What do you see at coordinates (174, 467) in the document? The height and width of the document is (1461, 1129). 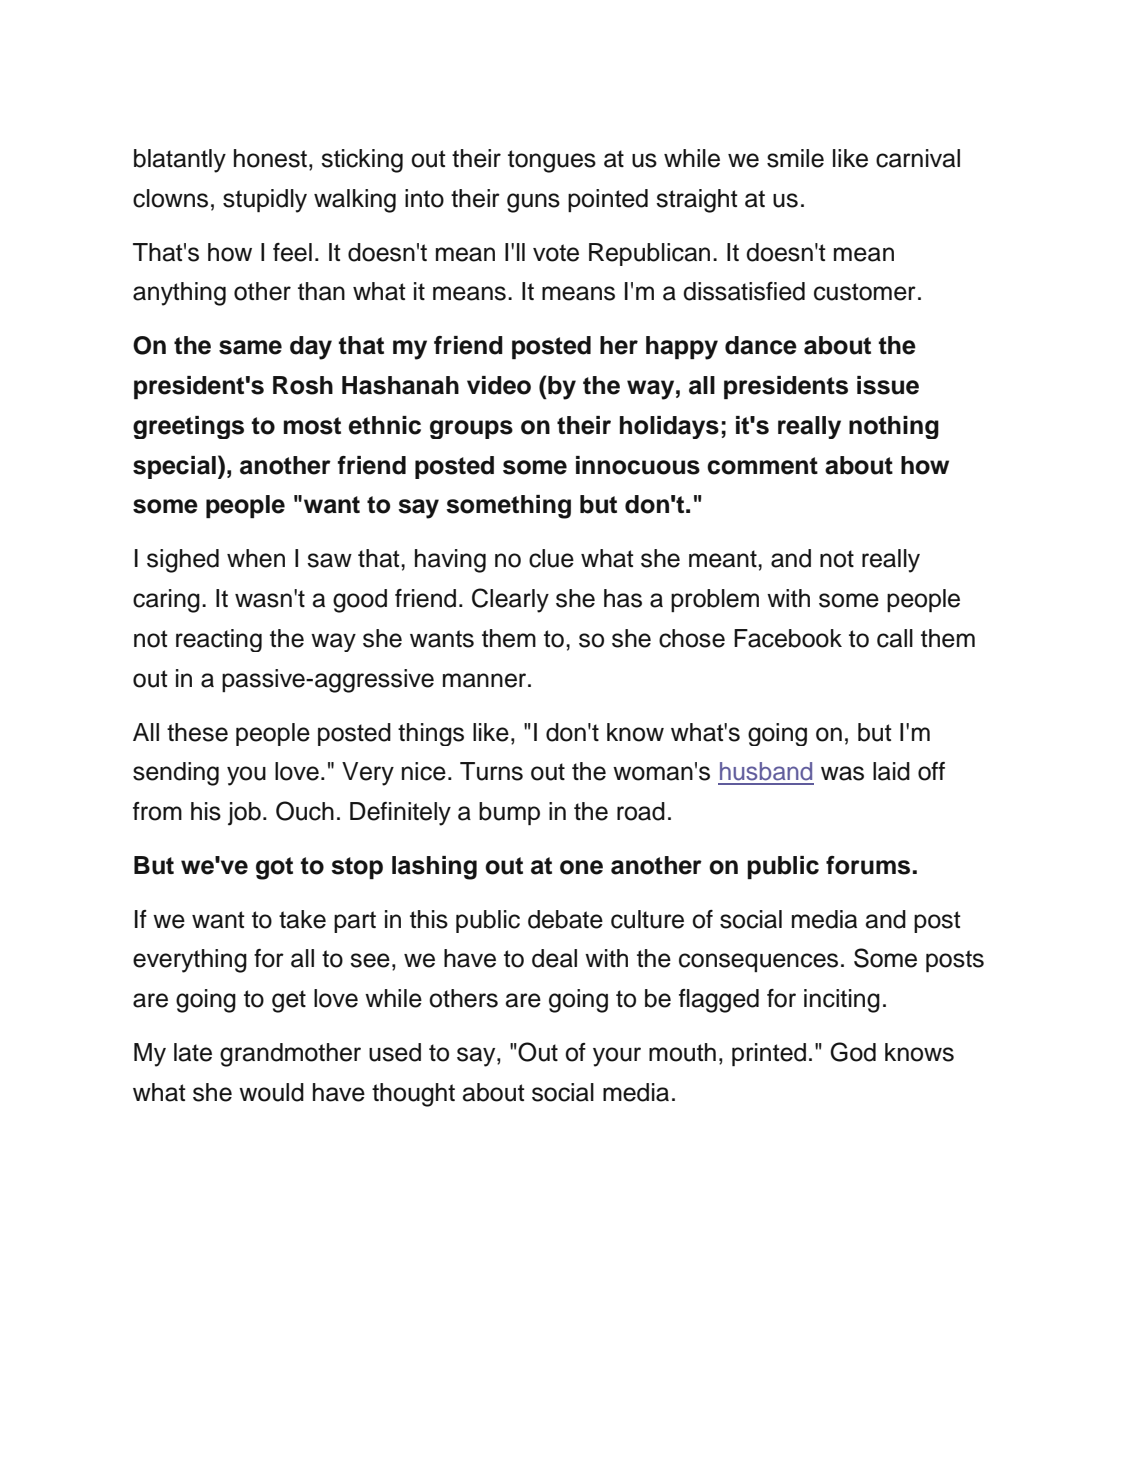 I see `special` at bounding box center [174, 467].
